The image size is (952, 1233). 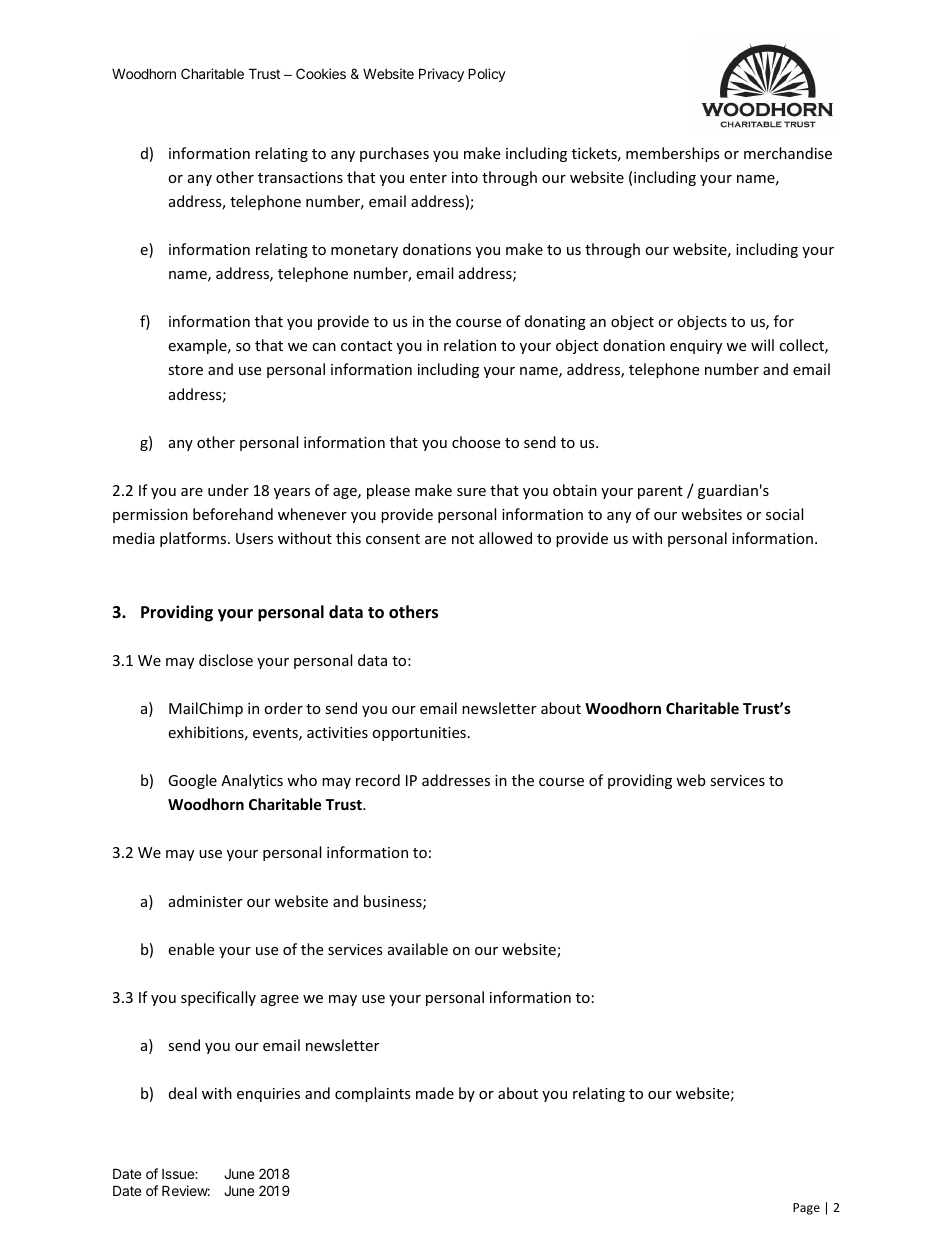 What do you see at coordinates (487, 75) in the screenshot?
I see `Policy` at bounding box center [487, 75].
